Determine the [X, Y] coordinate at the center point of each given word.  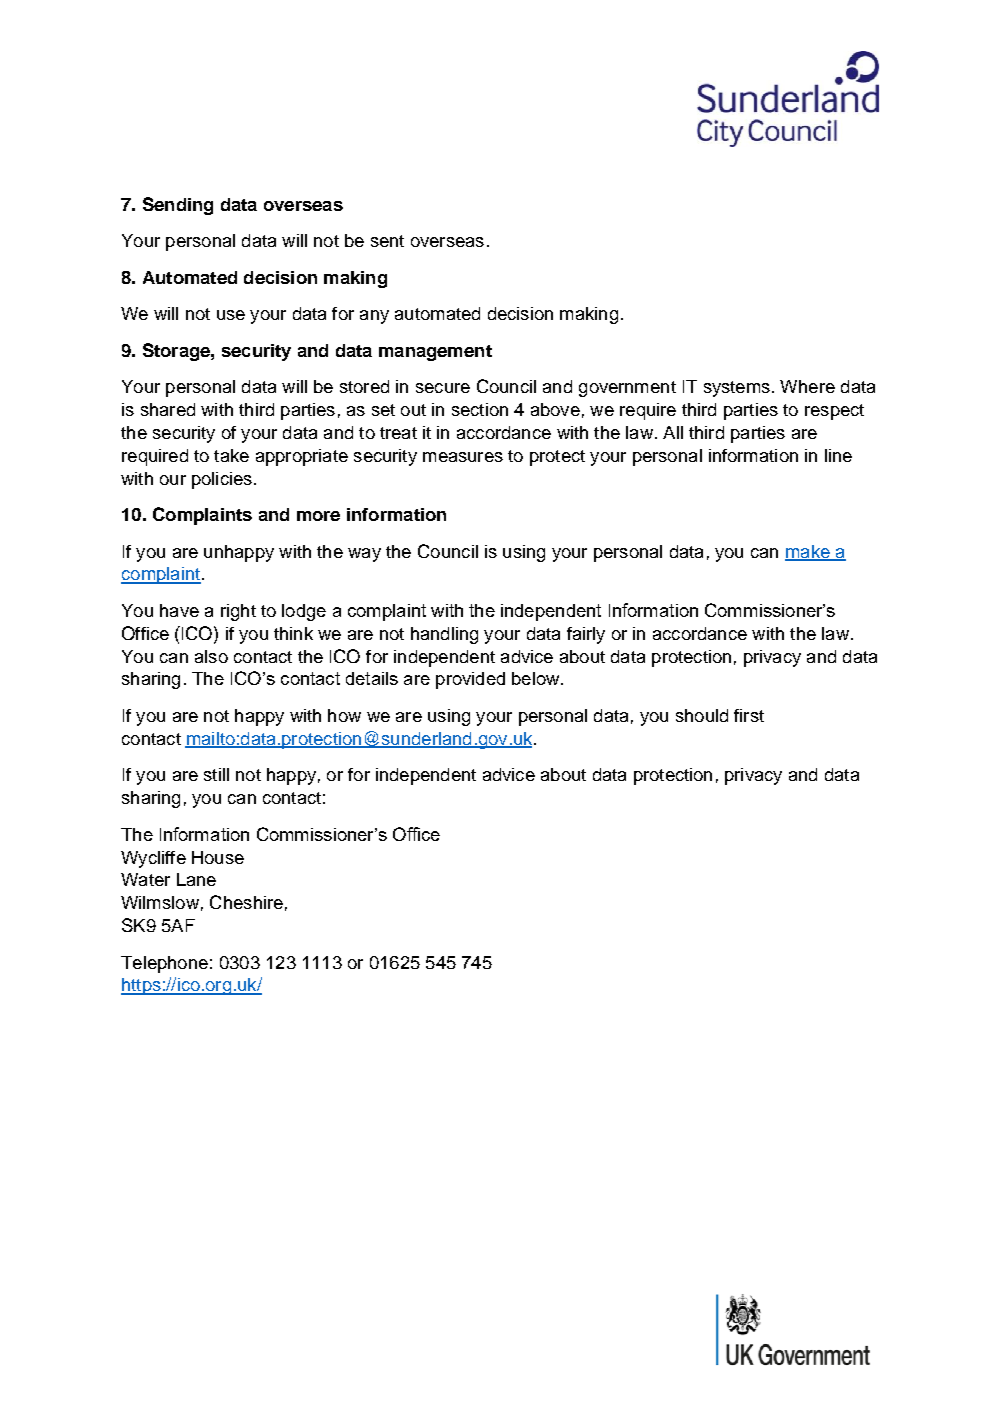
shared [168, 409]
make [808, 552]
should [702, 715]
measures [463, 457]
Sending [178, 206]
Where [807, 386]
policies [222, 480]
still [216, 774]
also [211, 656]
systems [737, 389]
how [344, 715]
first [749, 715]
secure [443, 388]
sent [387, 241]
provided [470, 680]
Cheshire [246, 902]
